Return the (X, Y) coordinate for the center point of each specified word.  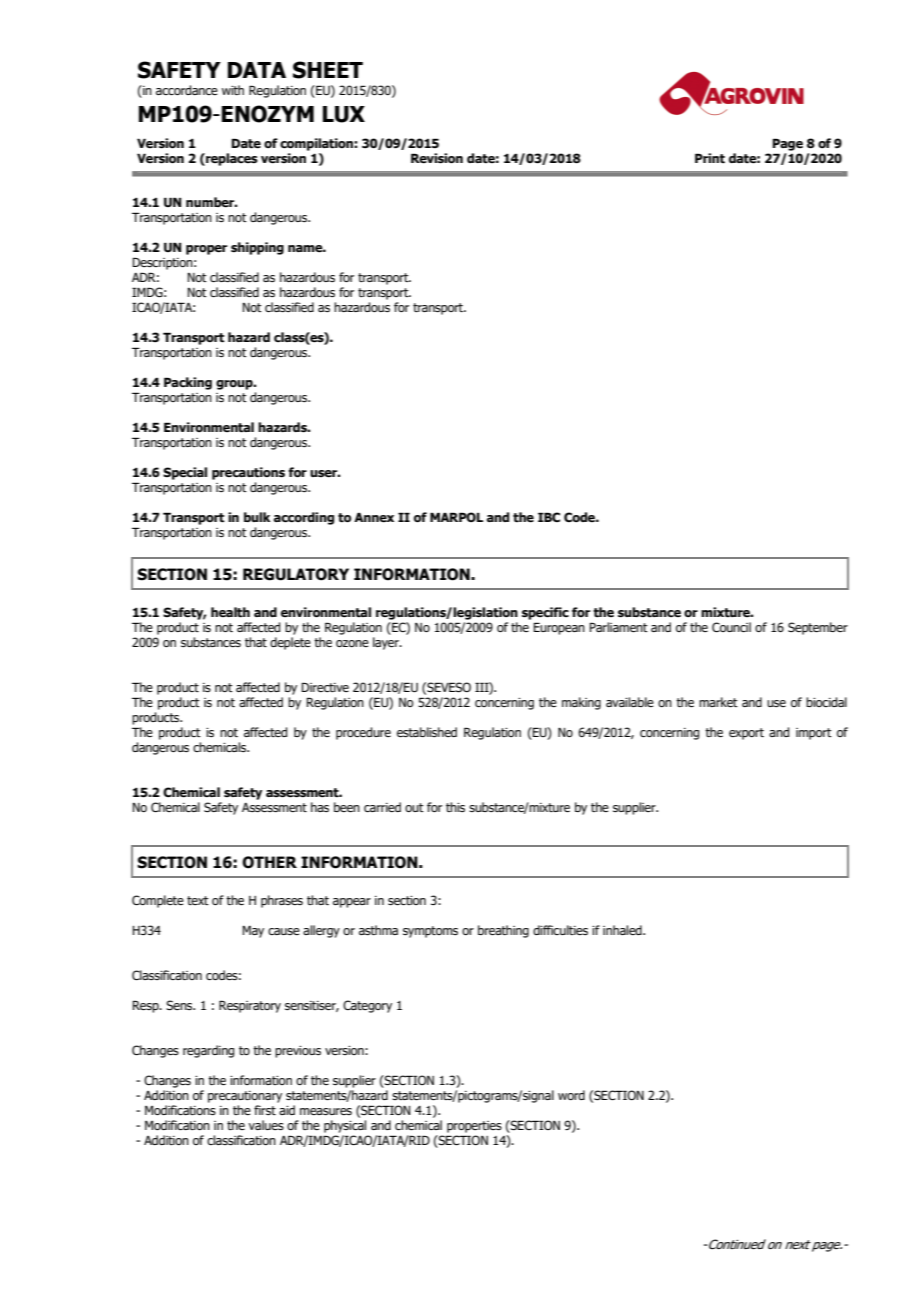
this (455, 807)
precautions (248, 473)
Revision (437, 158)
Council (731, 627)
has (320, 807)
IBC (549, 517)
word (571, 1095)
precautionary (245, 1097)
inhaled (623, 930)
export (746, 734)
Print (710, 158)
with (233, 90)
